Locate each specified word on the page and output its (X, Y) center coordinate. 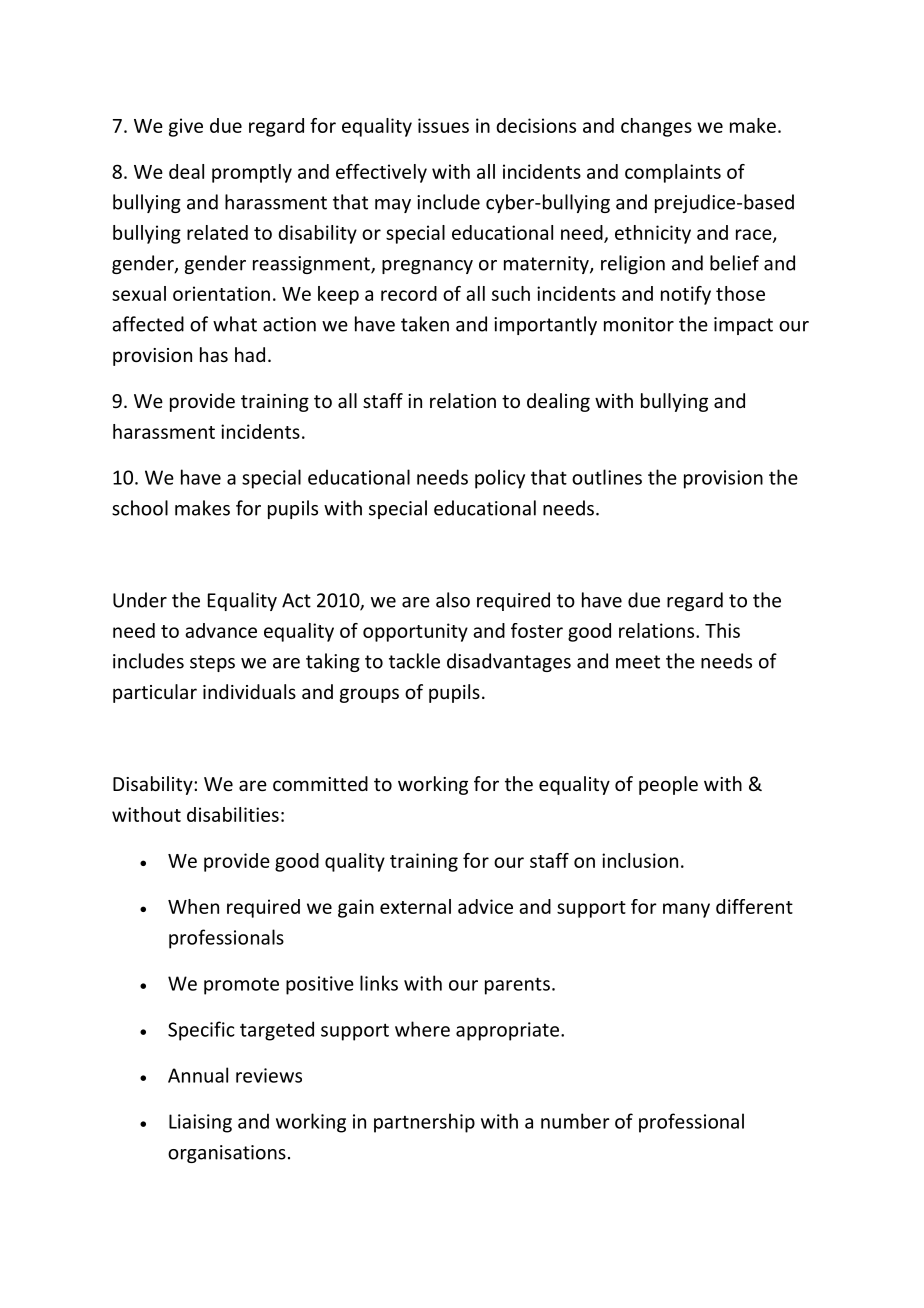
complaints (673, 173)
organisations (227, 1154)
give (186, 127)
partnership (424, 1123)
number (575, 1121)
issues (443, 125)
